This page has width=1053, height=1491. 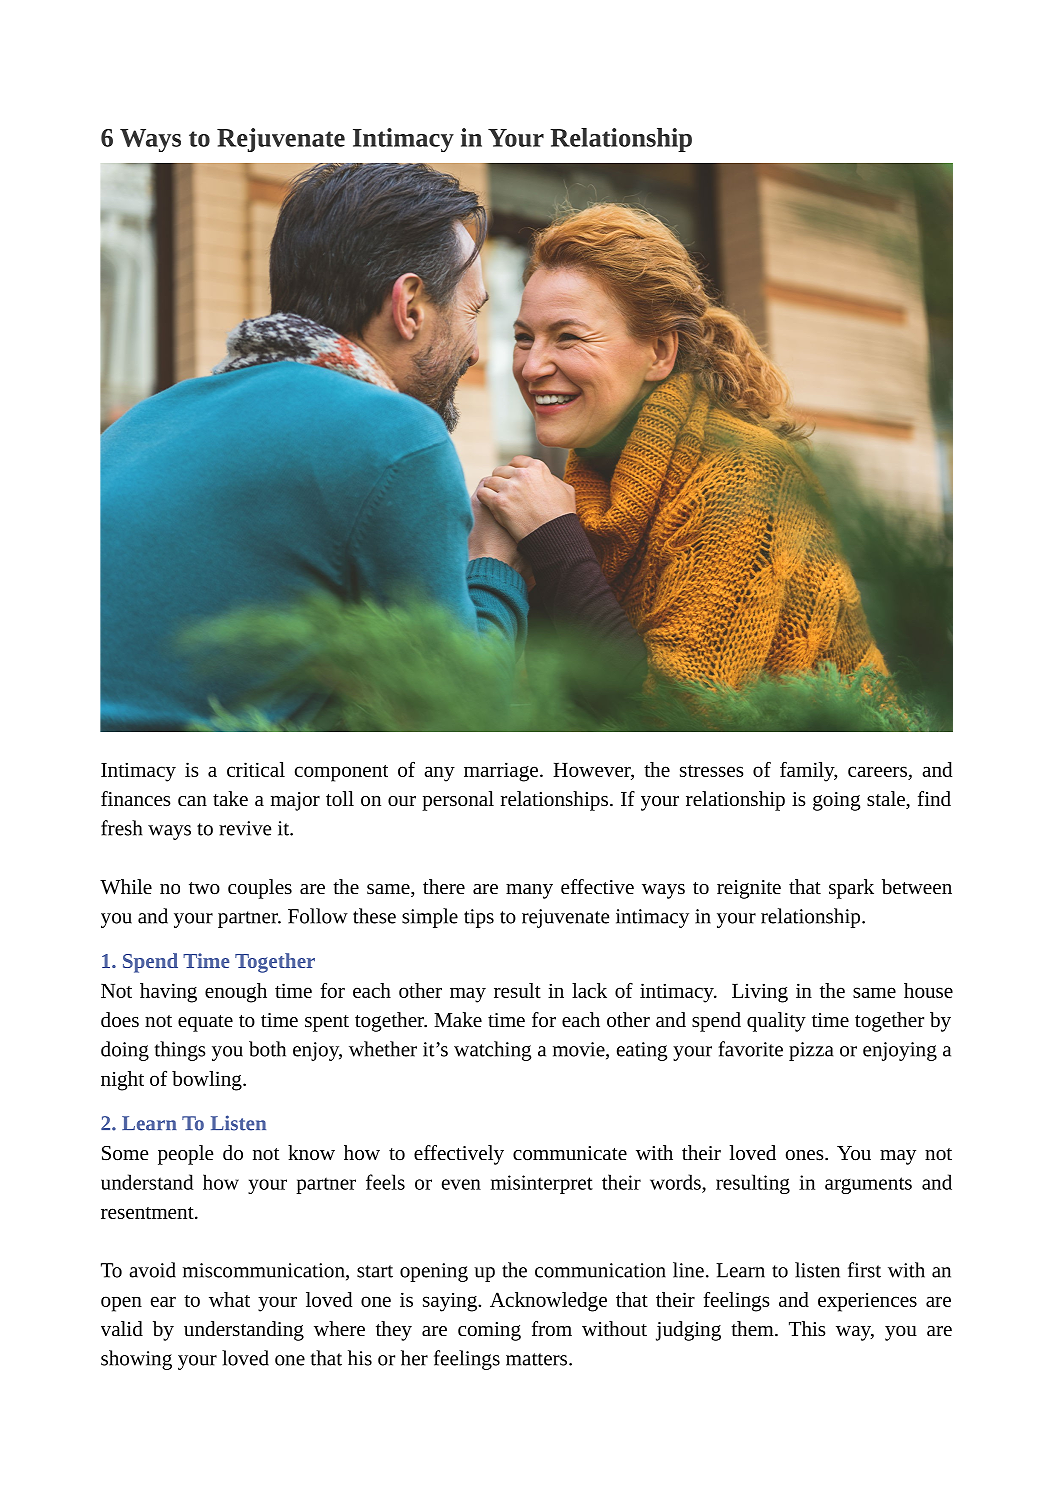 I want to click on going, so click(x=836, y=801).
